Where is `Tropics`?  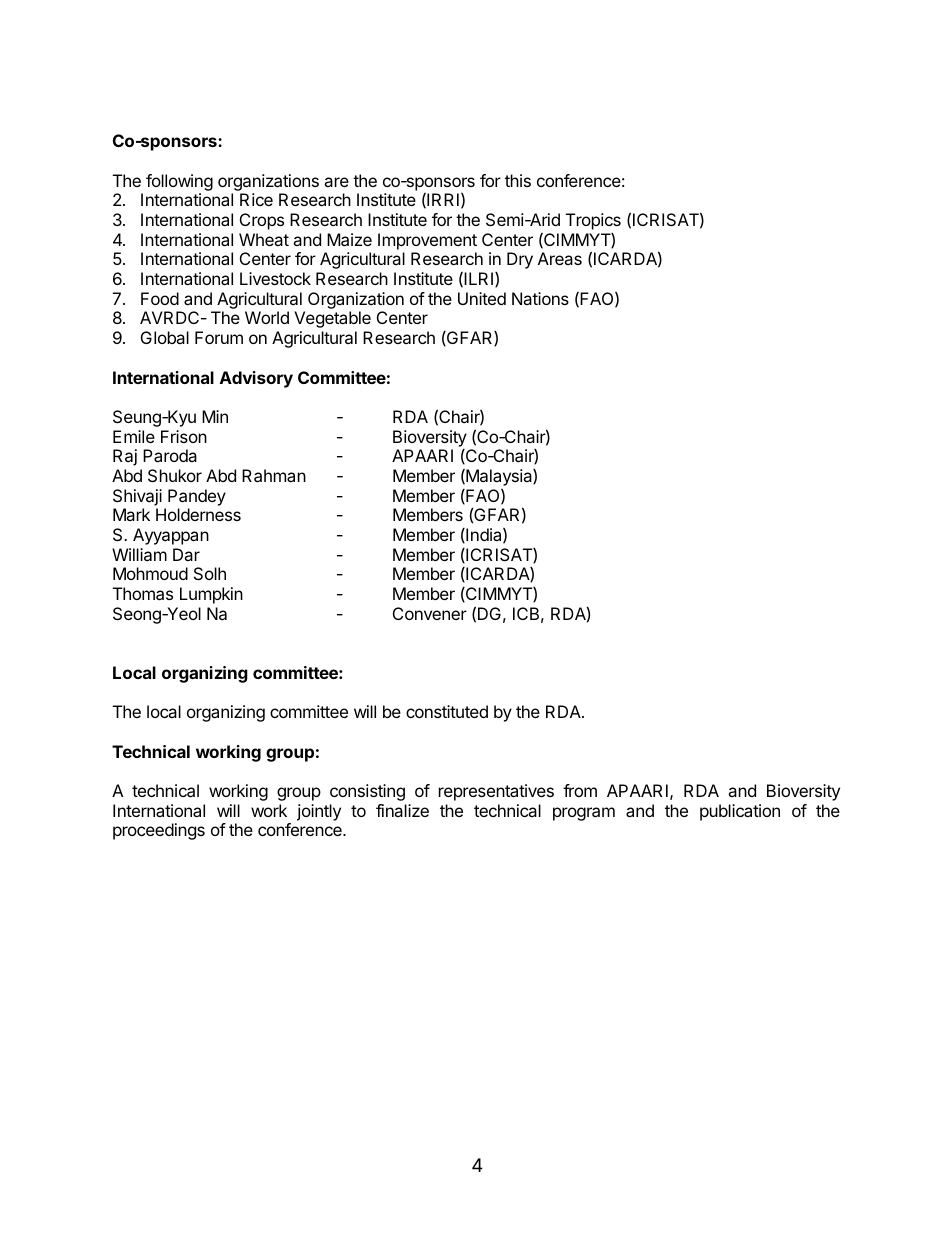
Tropics is located at coordinates (593, 221).
